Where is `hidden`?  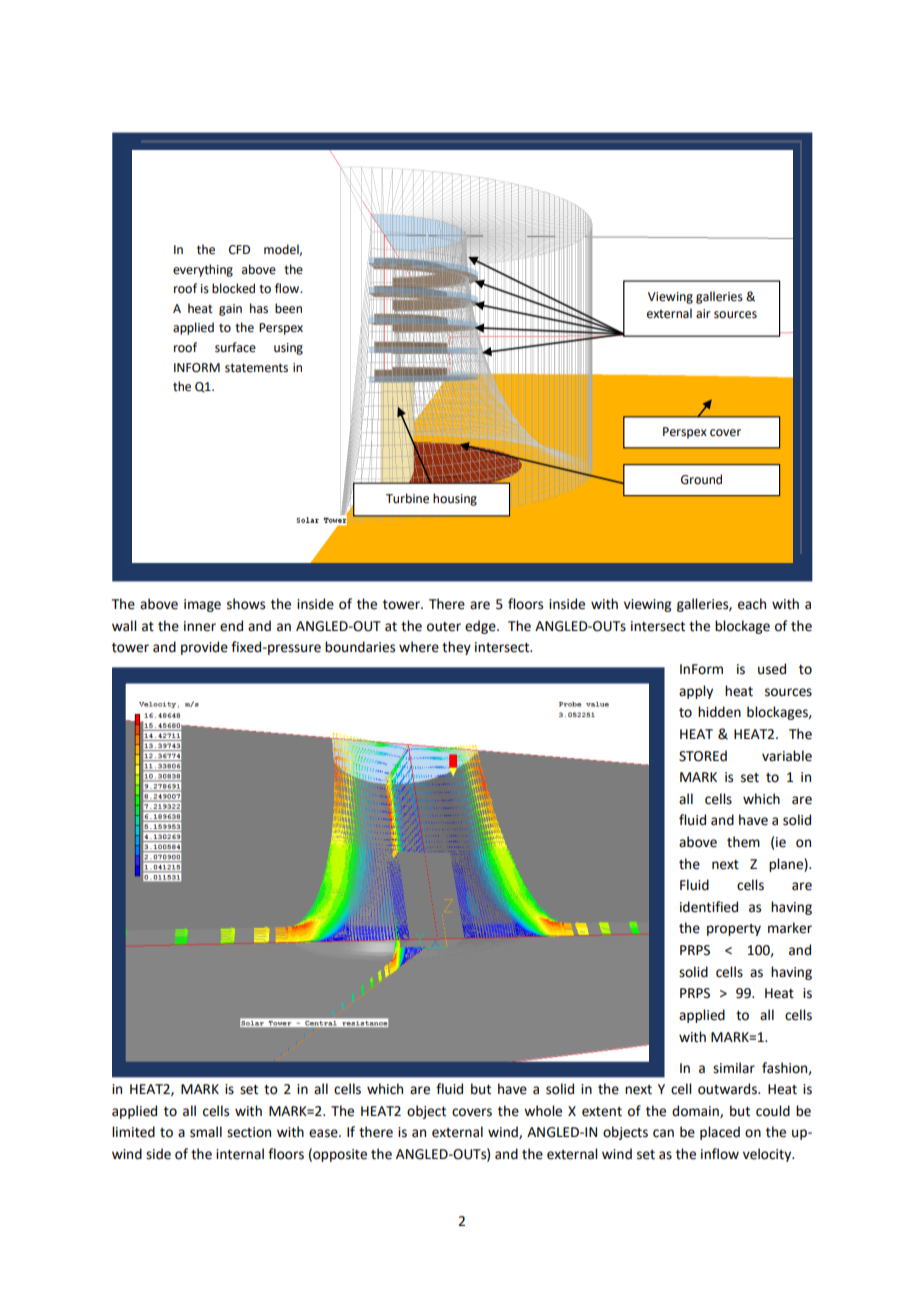
hidden is located at coordinates (719, 712).
